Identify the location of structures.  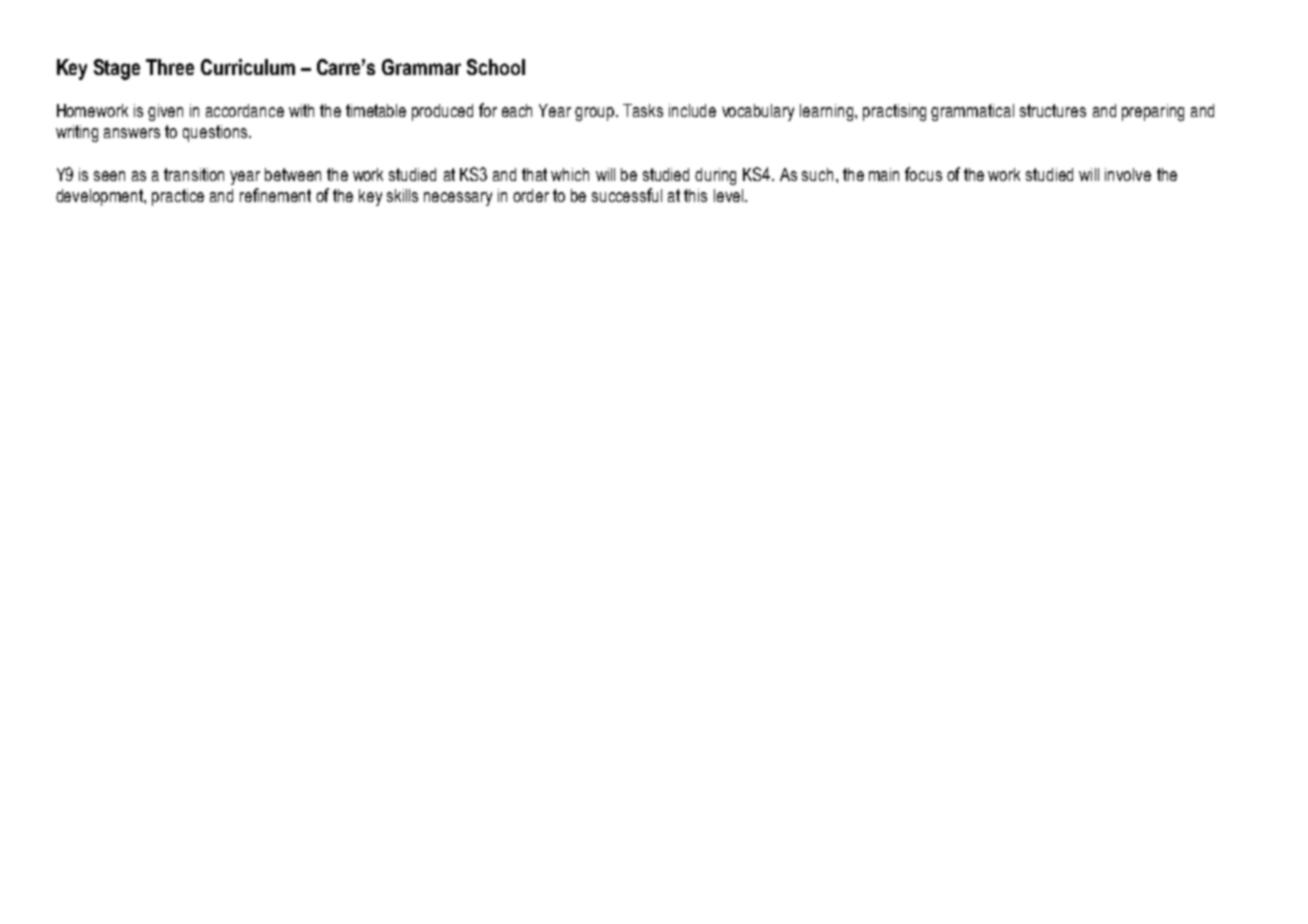
(1053, 110).
